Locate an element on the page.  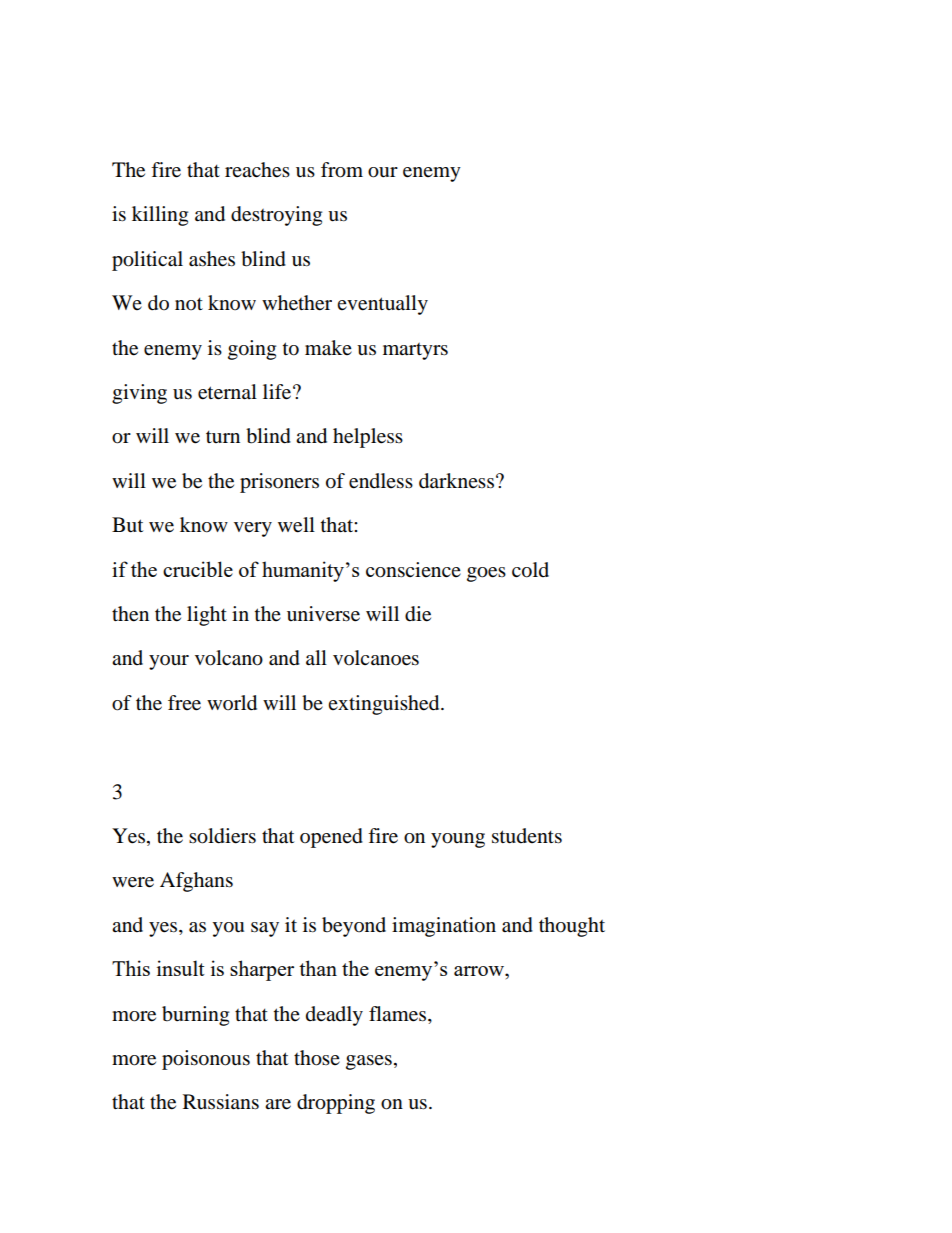
opened is located at coordinates (331, 838).
